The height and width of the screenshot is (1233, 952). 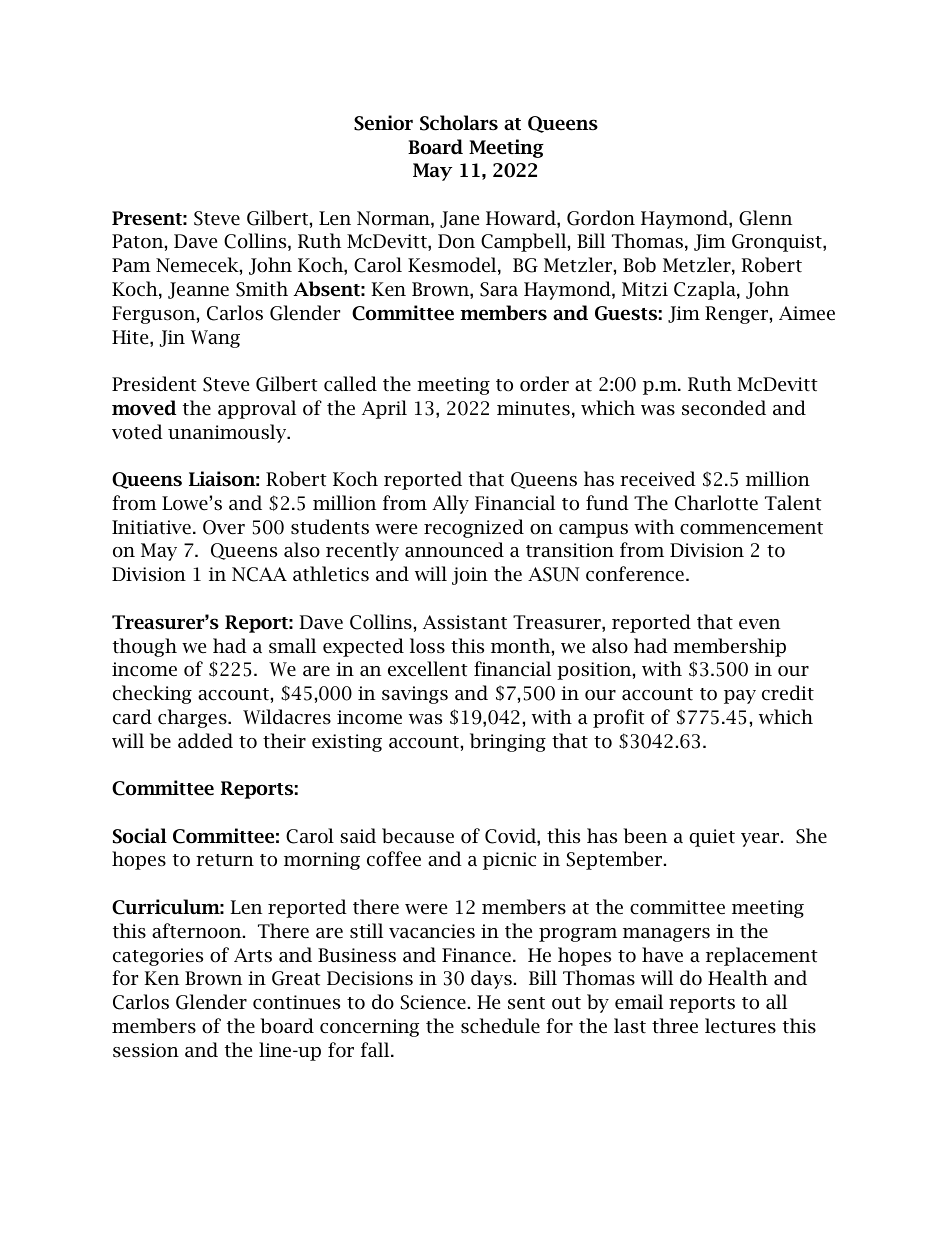 What do you see at coordinates (544, 384) in the screenshot?
I see `order` at bounding box center [544, 384].
